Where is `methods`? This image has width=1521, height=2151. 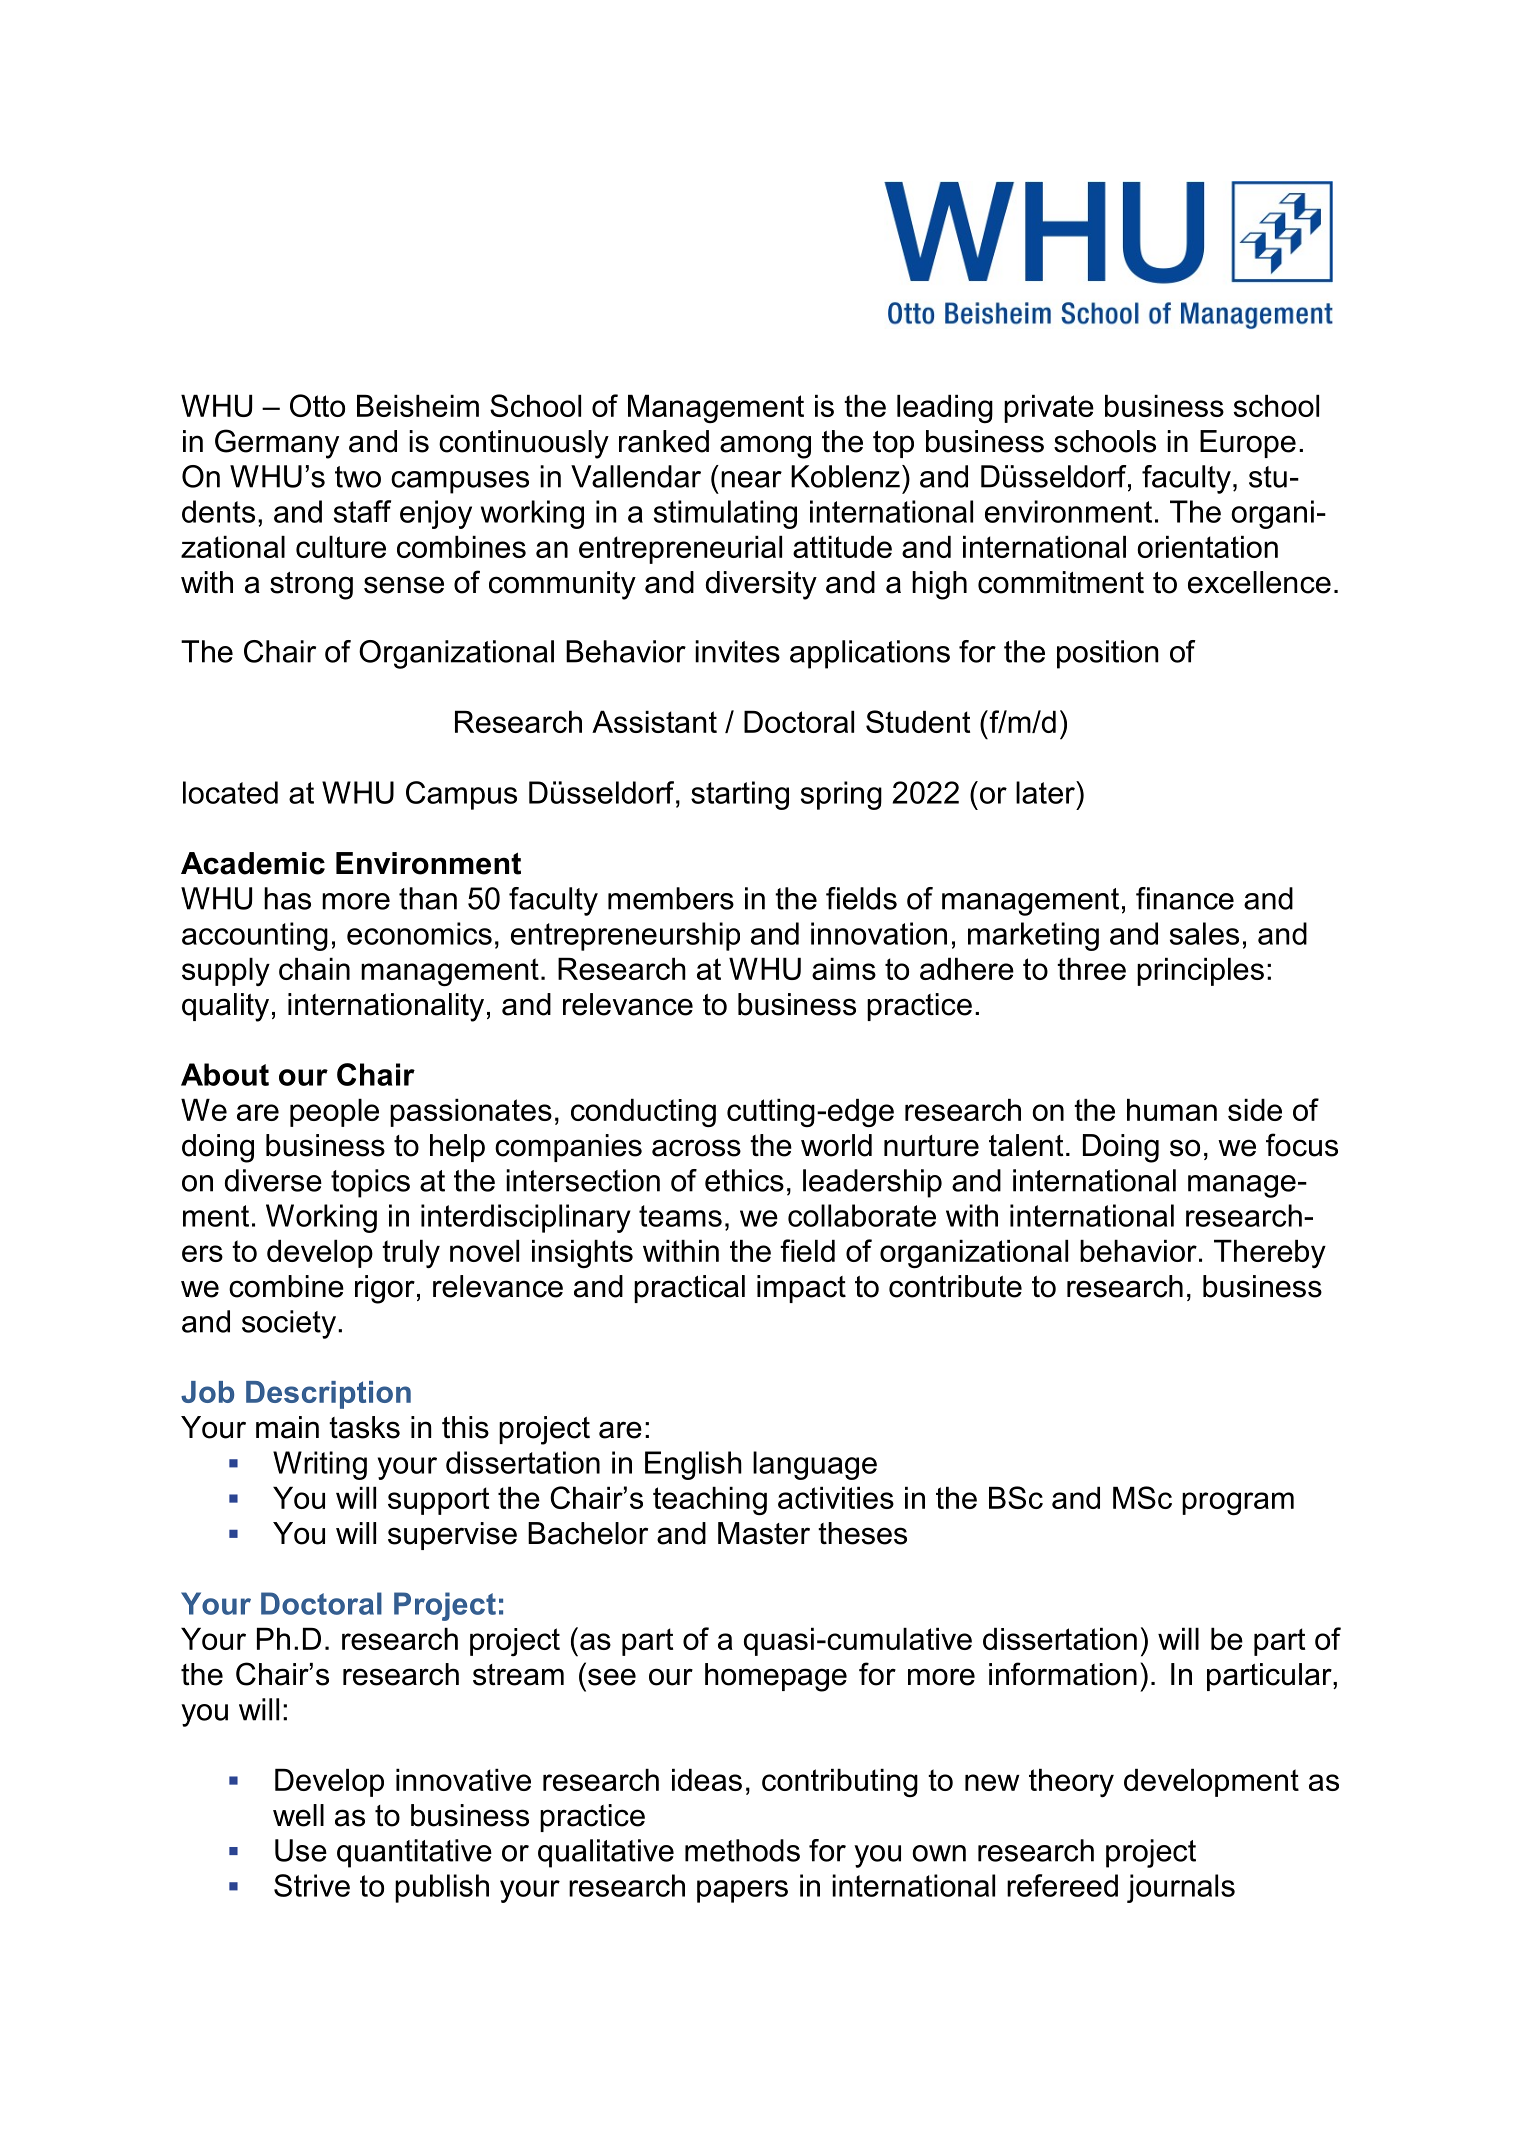
methods is located at coordinates (742, 1850).
